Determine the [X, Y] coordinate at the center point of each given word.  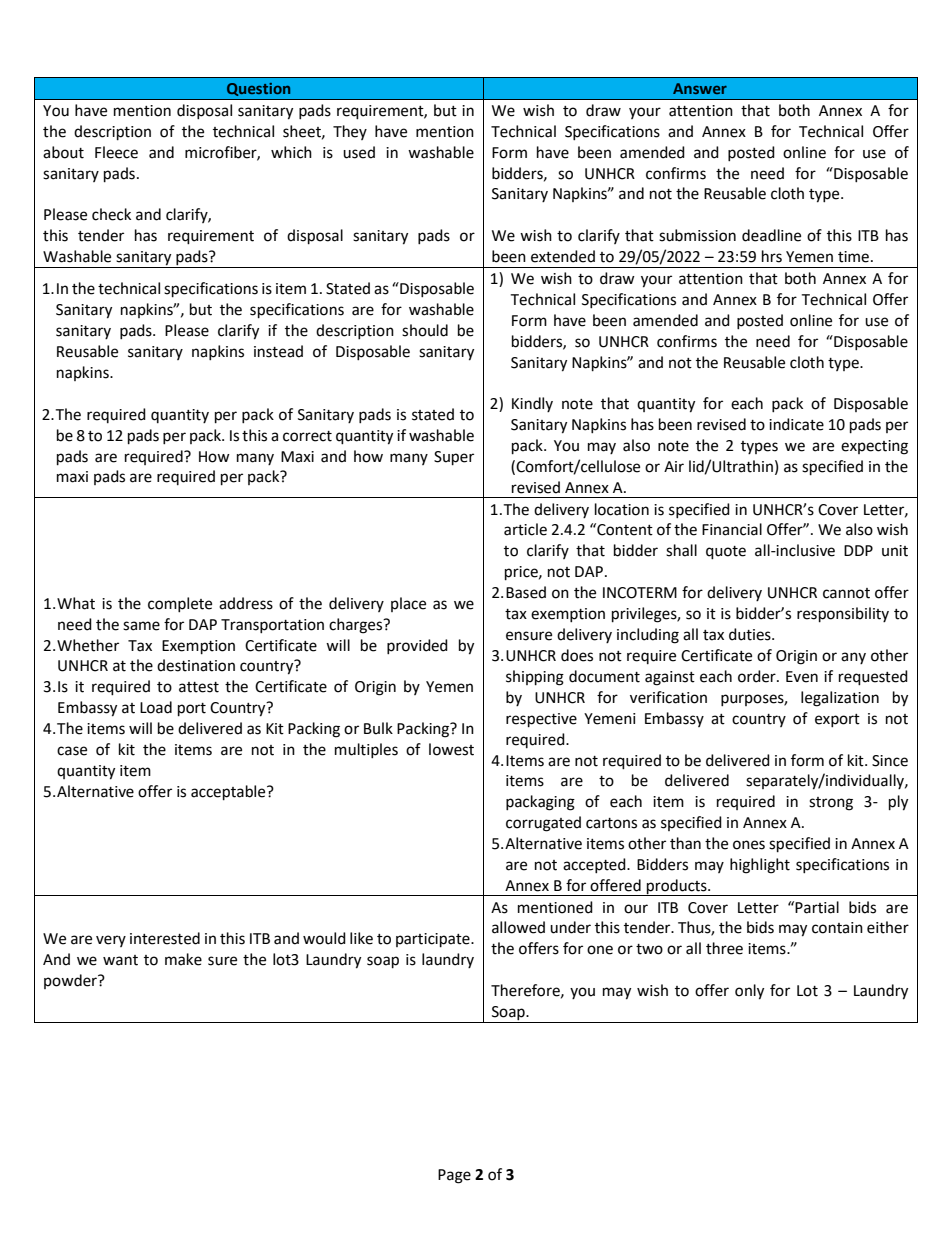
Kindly [532, 404]
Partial [817, 907]
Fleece [116, 152]
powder [71, 981]
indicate [796, 424]
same [141, 626]
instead [278, 351]
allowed [518, 927]
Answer [700, 88]
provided [417, 646]
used [359, 152]
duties [751, 634]
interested [165, 938]
